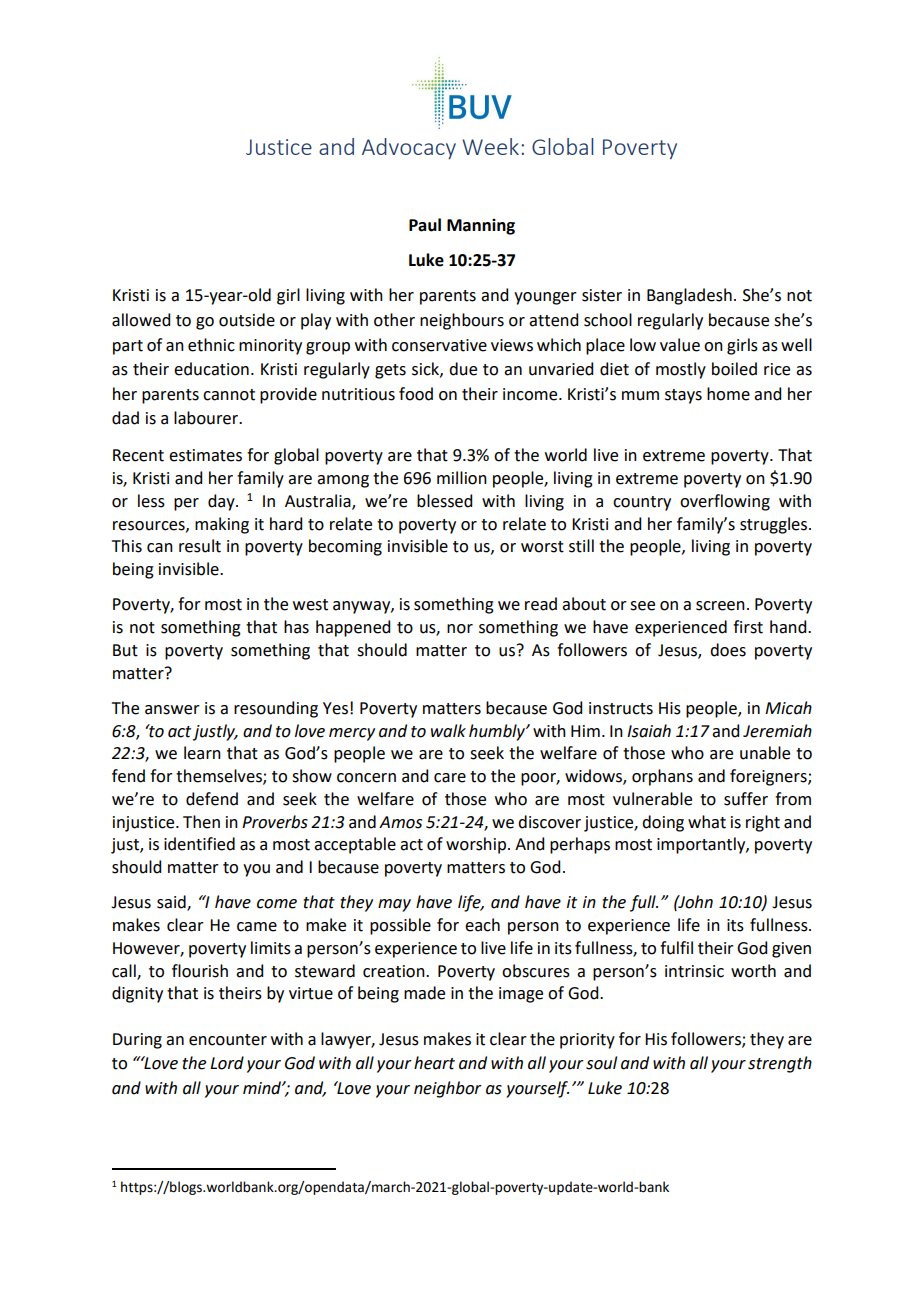 This page has width=924, height=1308. What do you see at coordinates (227, 1063) in the page?
I see `Lord` at bounding box center [227, 1063].
